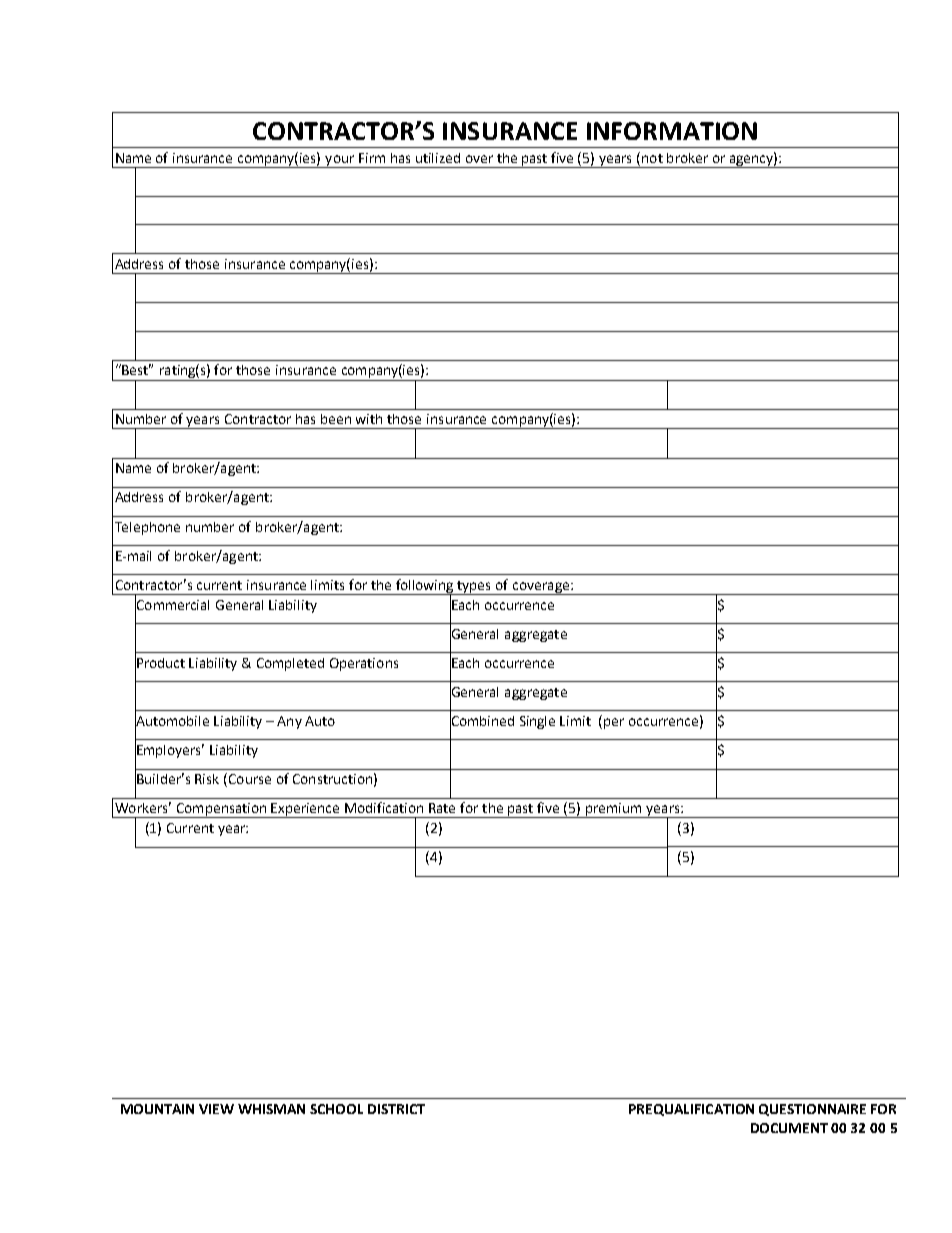 The width and height of the page is (952, 1233). Describe the element at coordinates (425, 587) in the page. I see `following` at that location.
